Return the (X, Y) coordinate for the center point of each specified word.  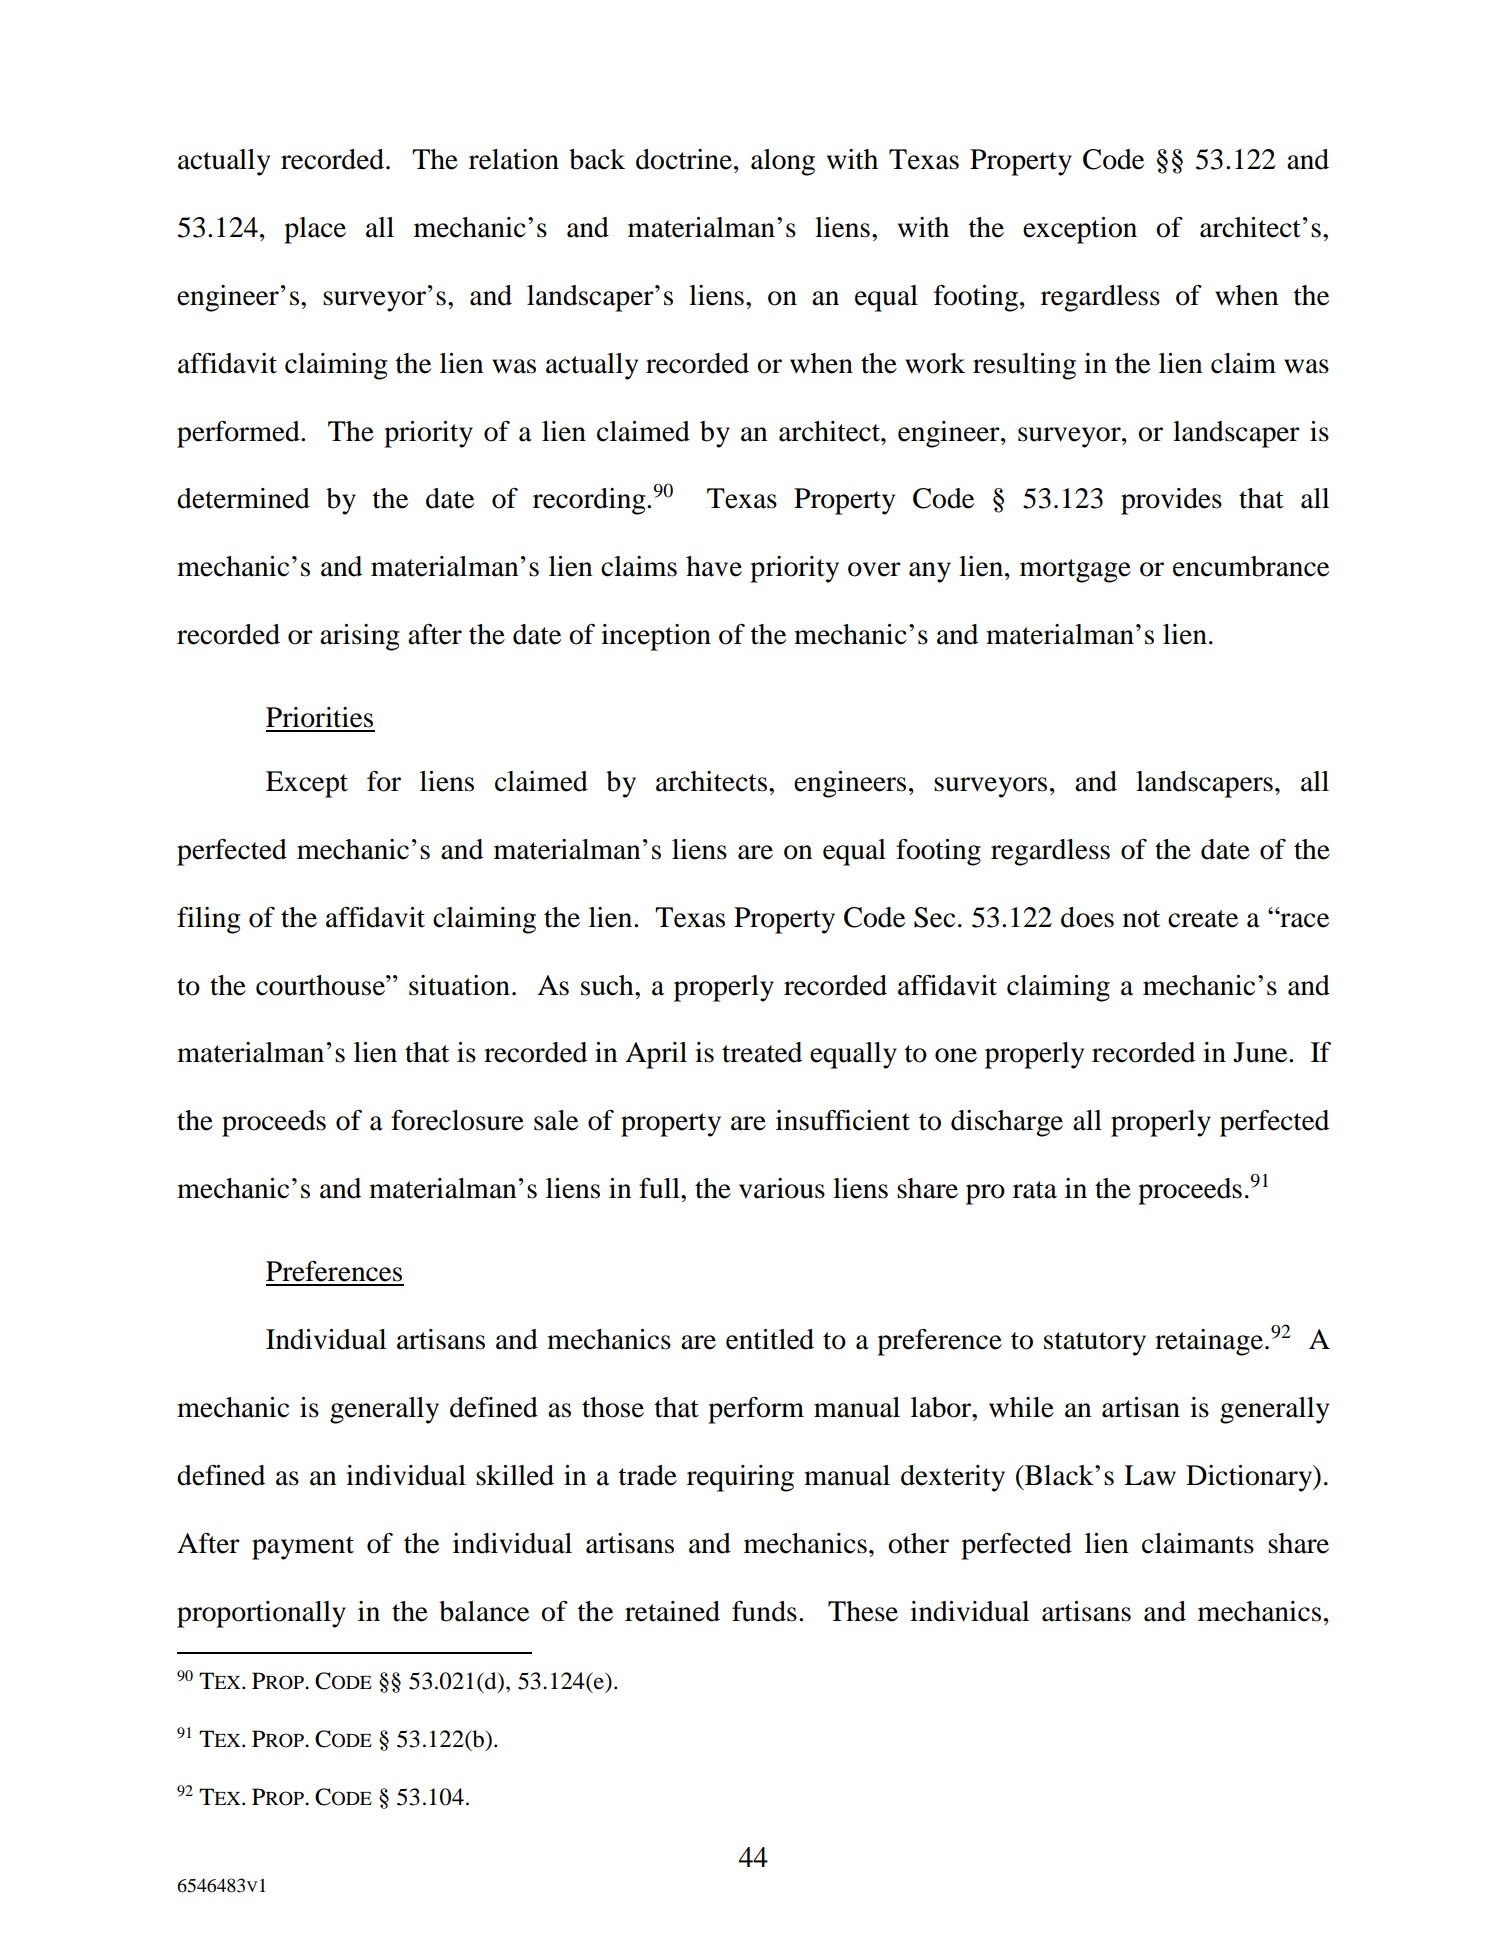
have (714, 566)
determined (243, 498)
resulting (1024, 366)
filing (208, 920)
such (608, 985)
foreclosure (457, 1120)
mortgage (1075, 571)
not (1141, 919)
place (315, 230)
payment (303, 1548)
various (782, 1188)
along (783, 162)
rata (1035, 1190)
